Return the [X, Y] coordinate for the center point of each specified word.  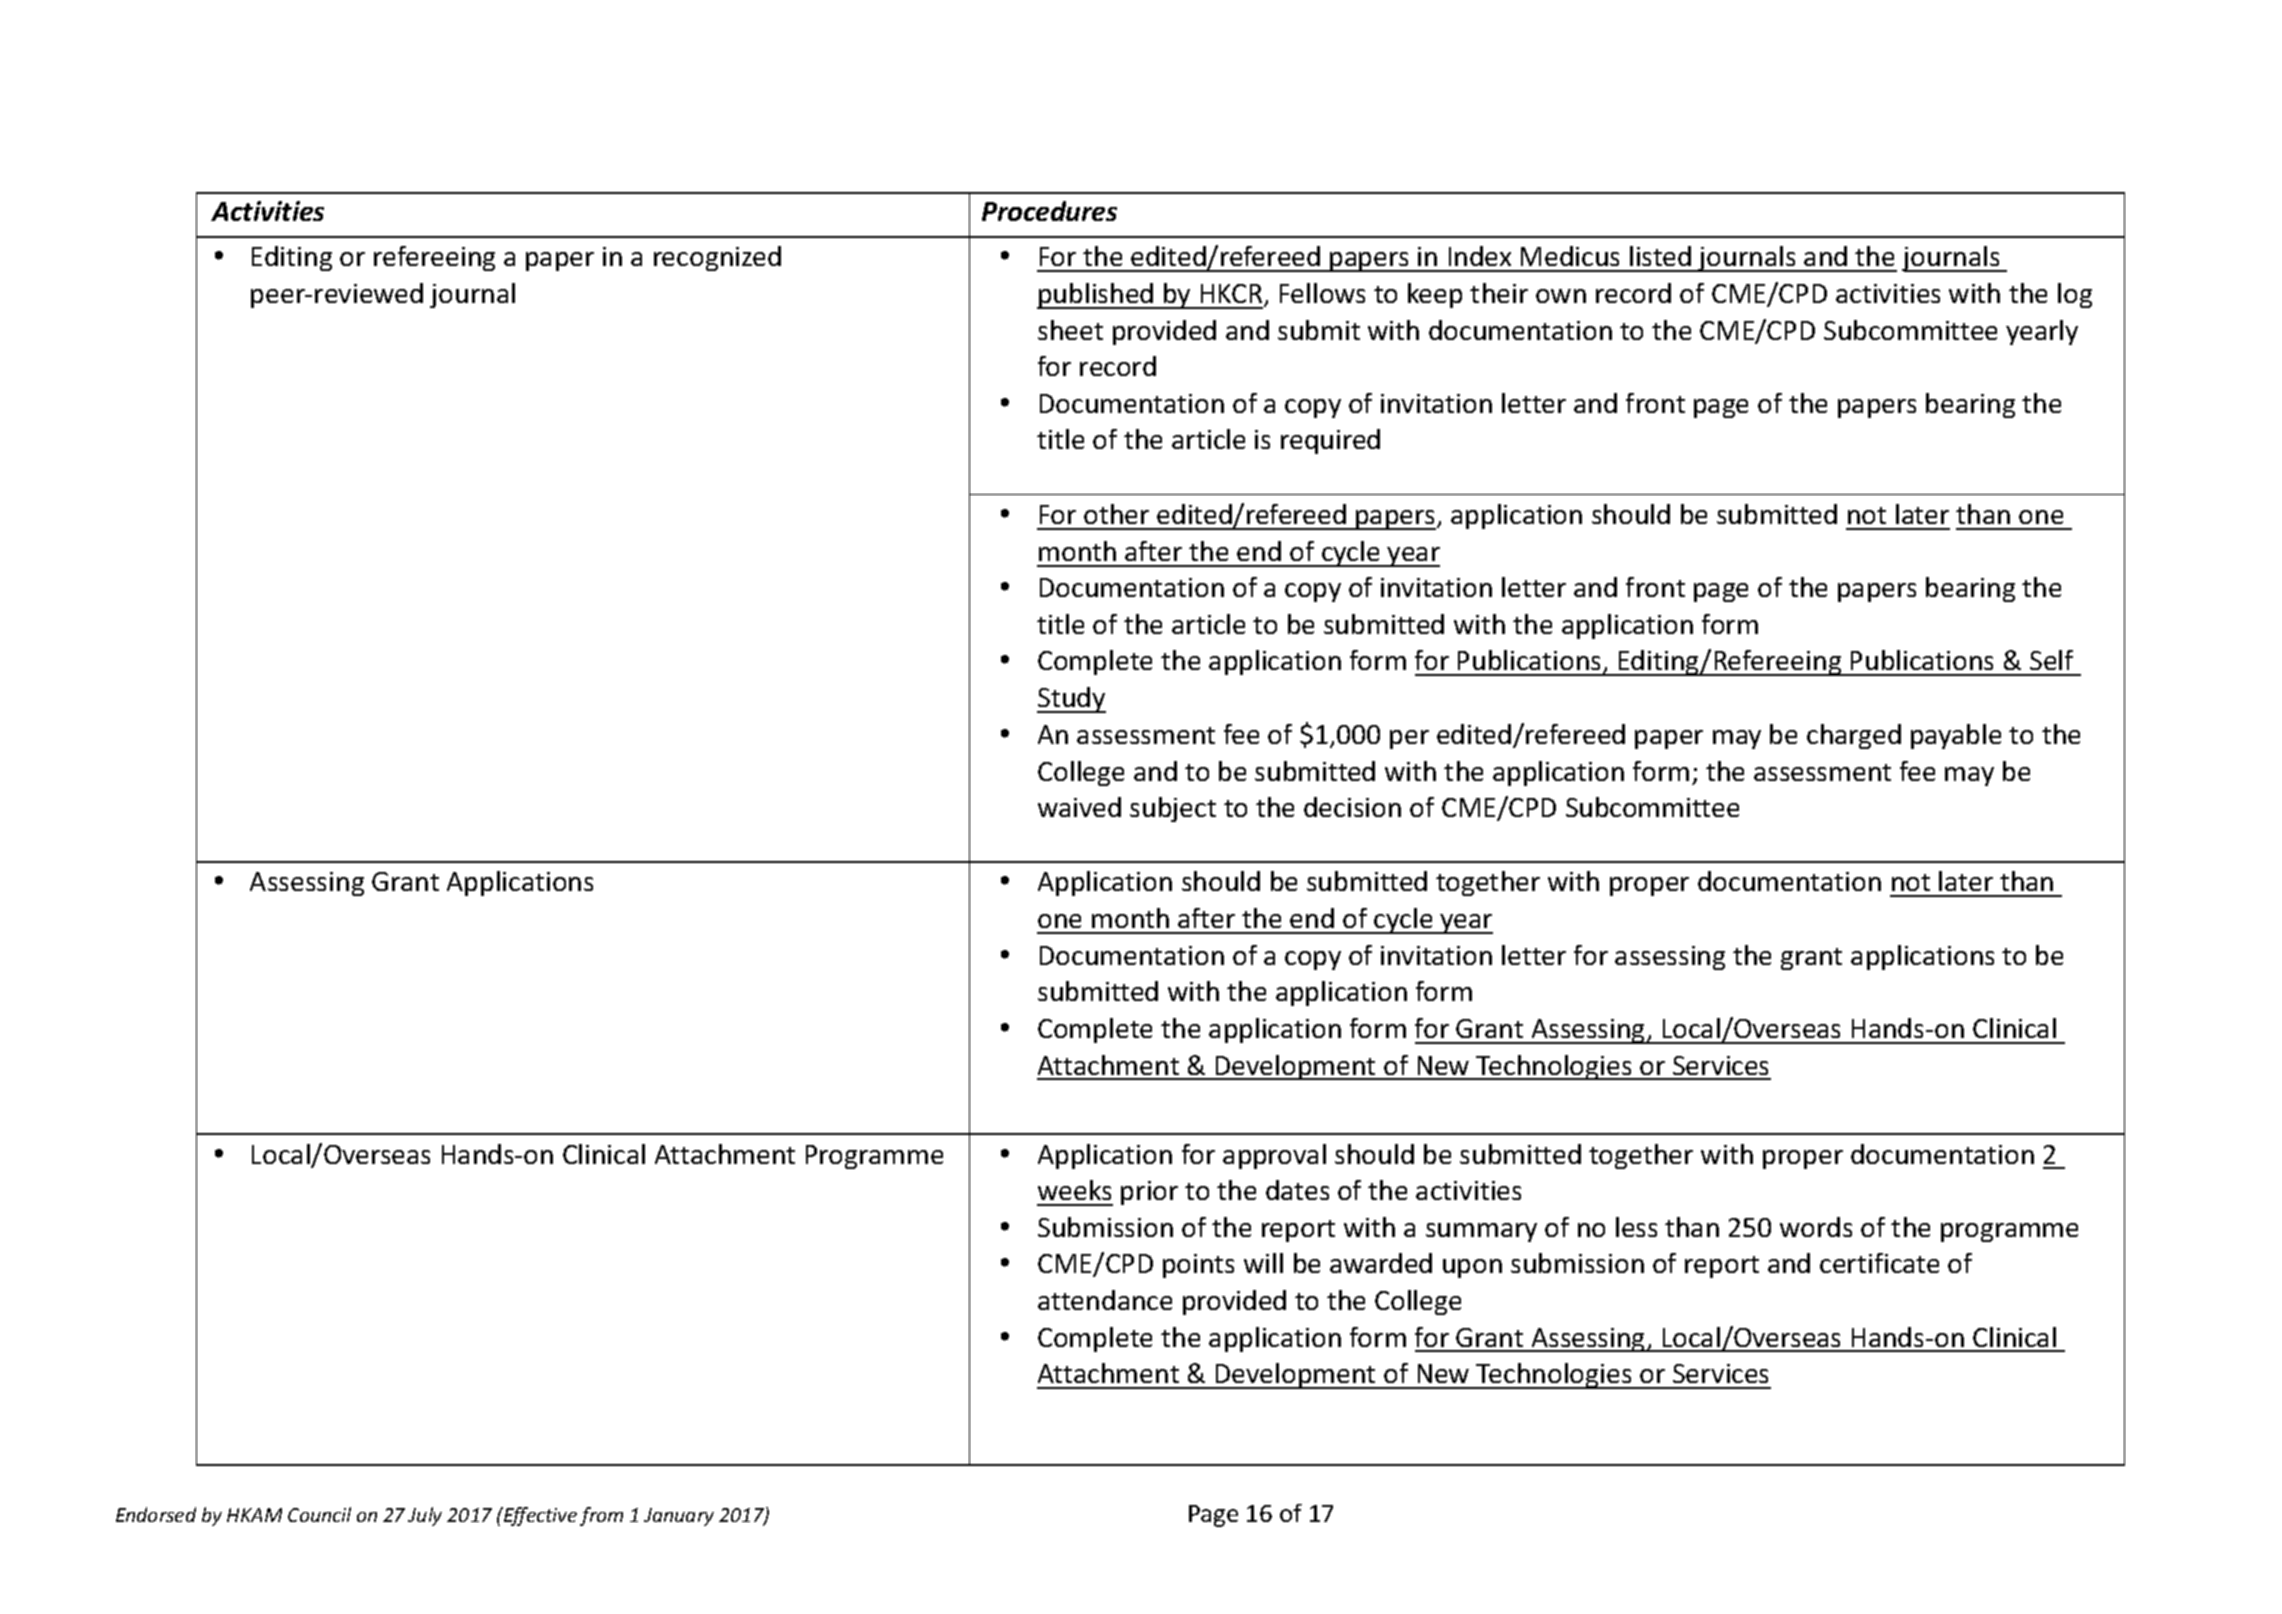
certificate [1879, 1263]
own [1561, 296]
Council [319, 1514]
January [679, 1517]
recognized [717, 258]
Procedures [1049, 211]
